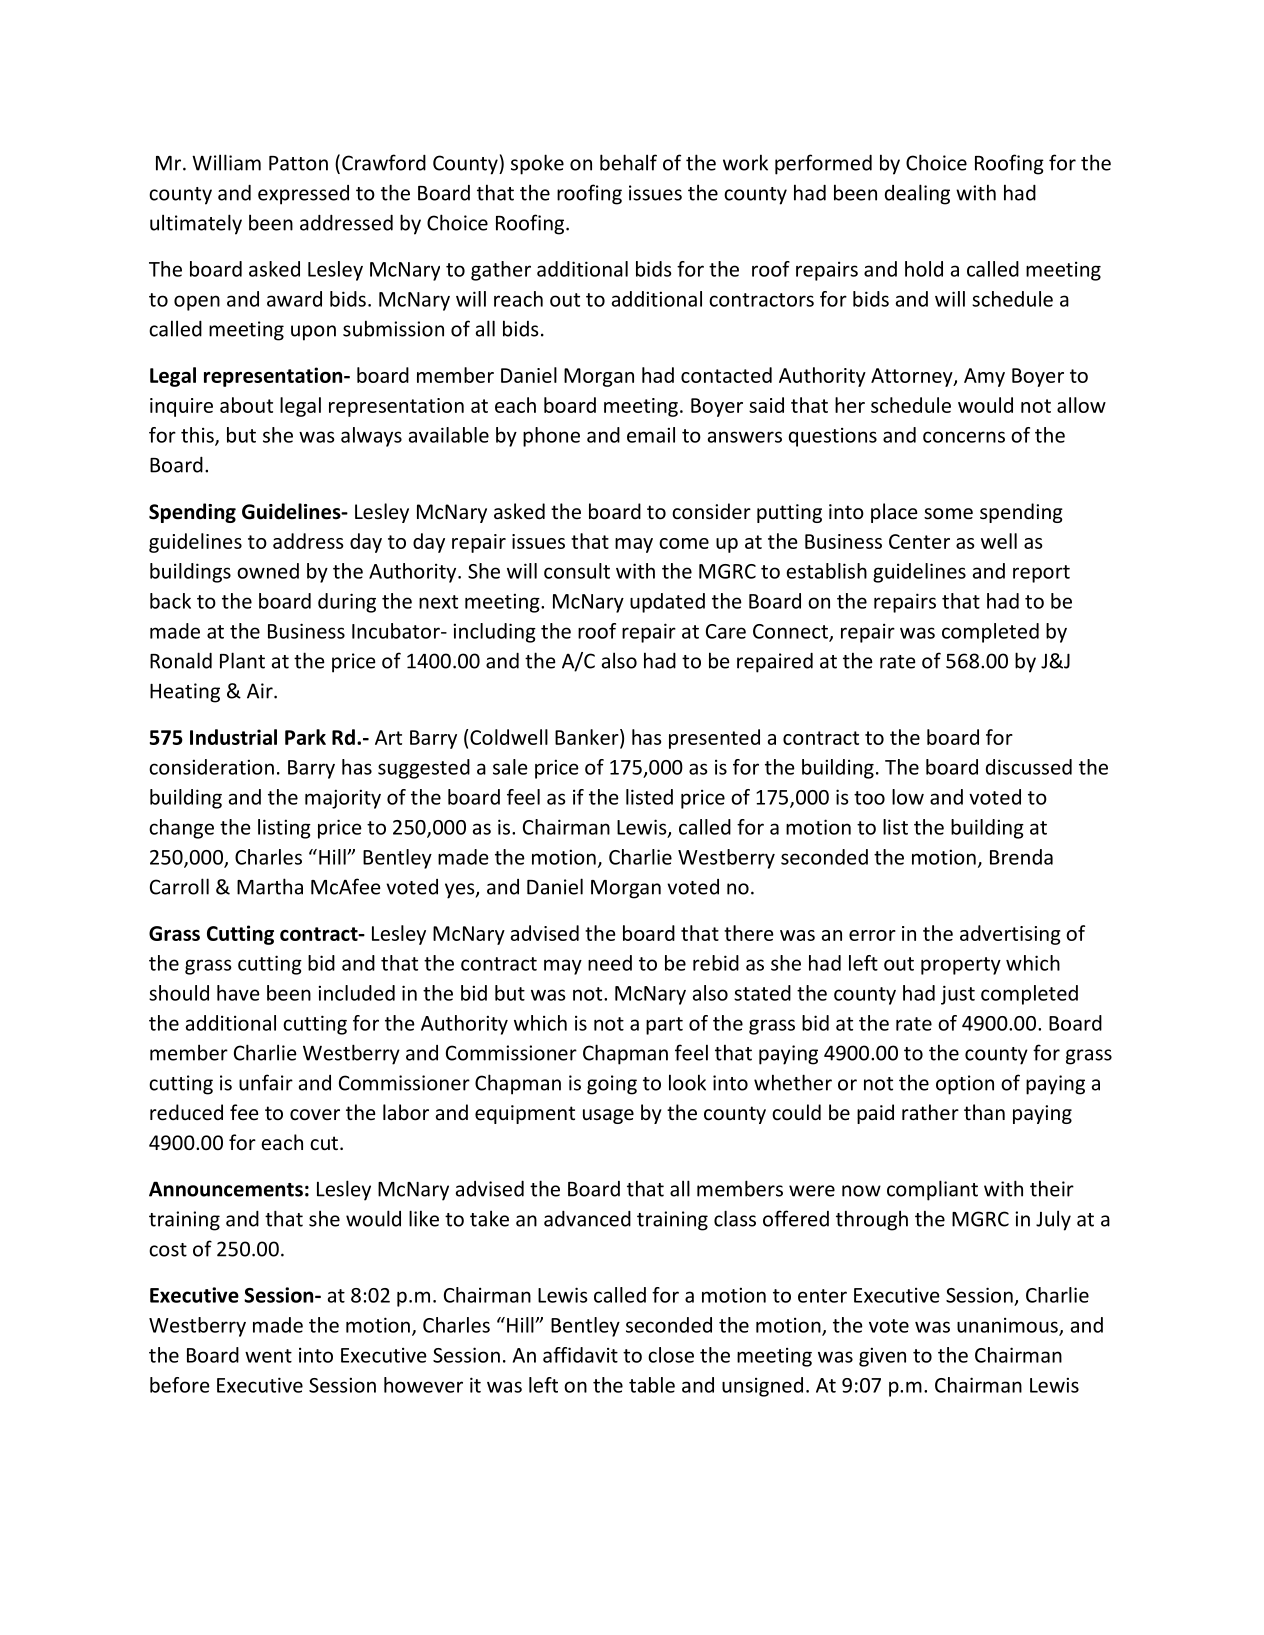 The width and height of the image is (1264, 1635). Describe the element at coordinates (246, 405) in the image. I see `about` at that location.
